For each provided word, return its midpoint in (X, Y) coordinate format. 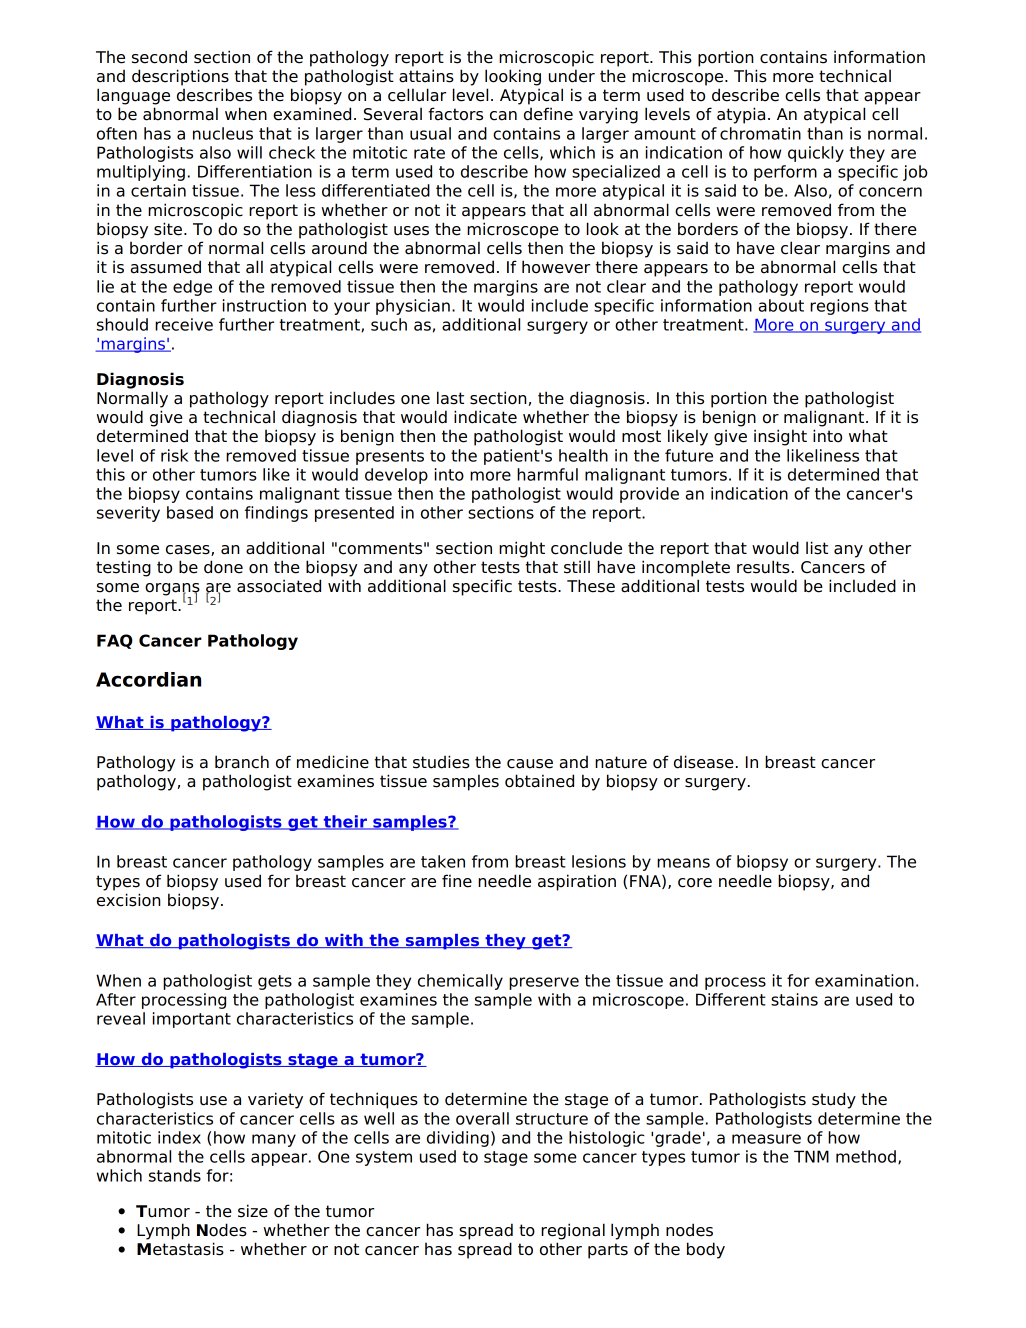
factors (455, 114)
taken (443, 861)
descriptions (180, 77)
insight (780, 437)
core (695, 883)
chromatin (760, 133)
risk (174, 455)
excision (128, 900)
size (253, 1211)
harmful (547, 474)
